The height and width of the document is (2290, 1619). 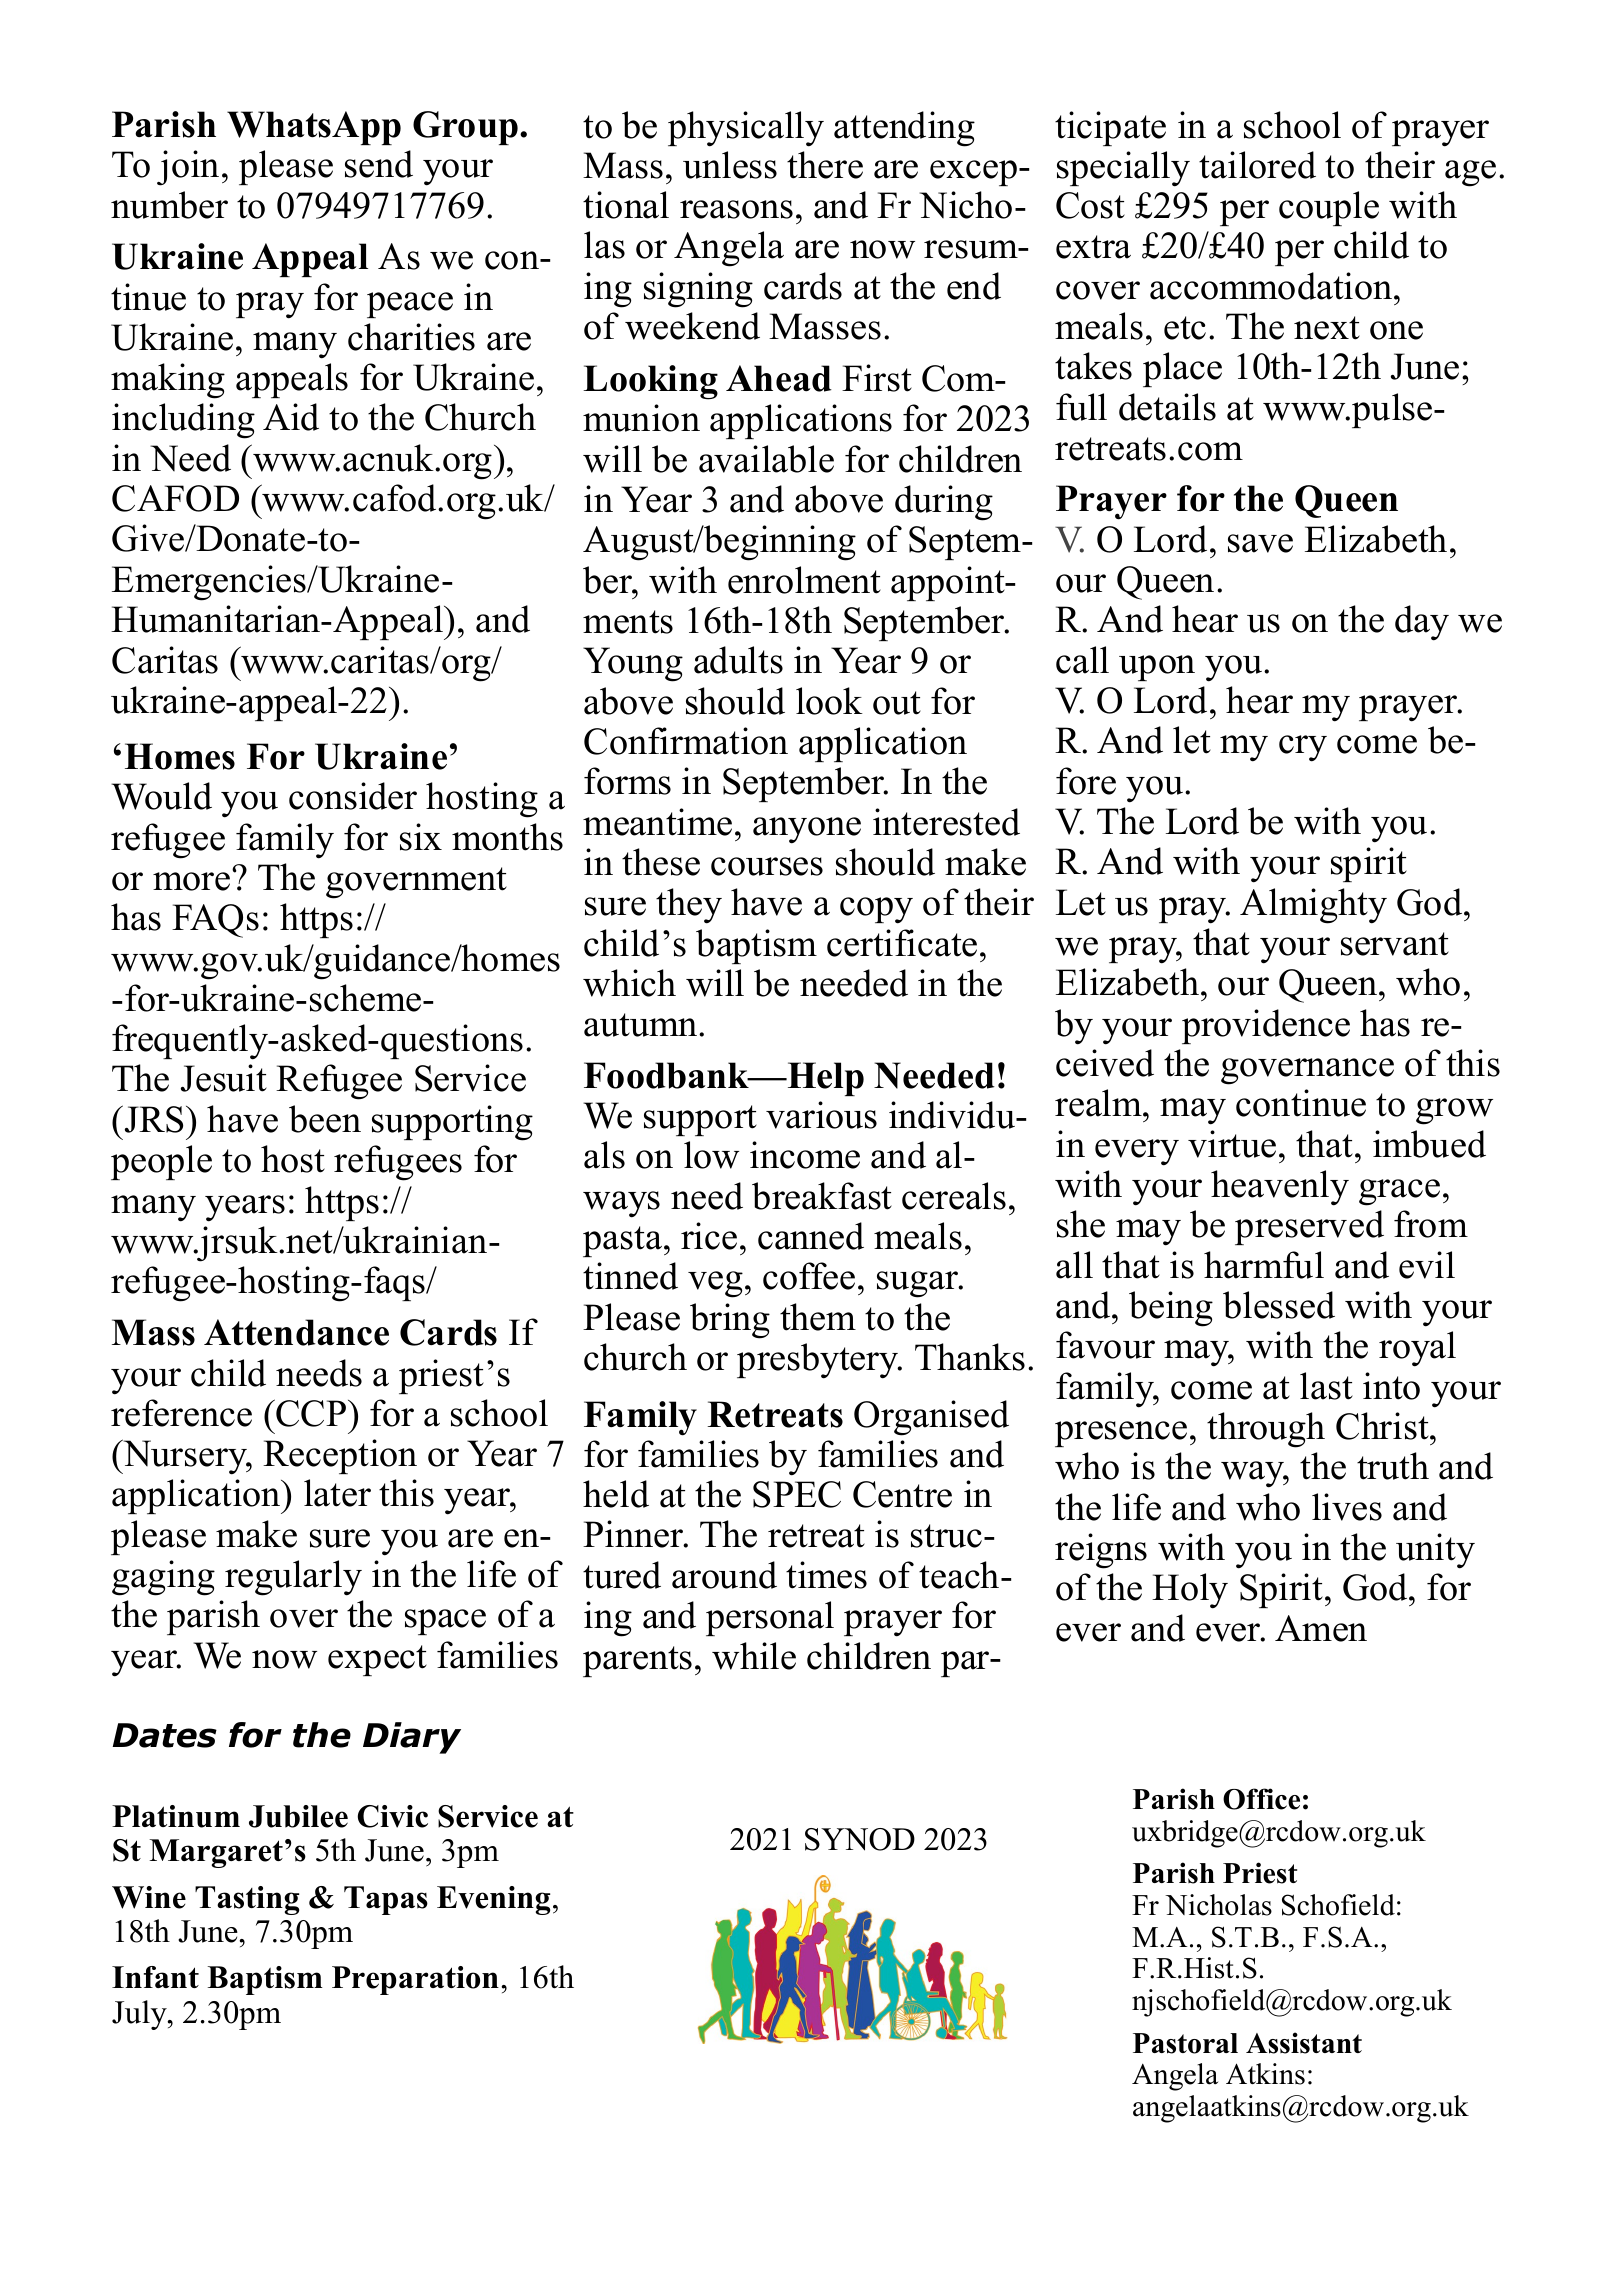 I want to click on last, so click(x=1326, y=1386).
